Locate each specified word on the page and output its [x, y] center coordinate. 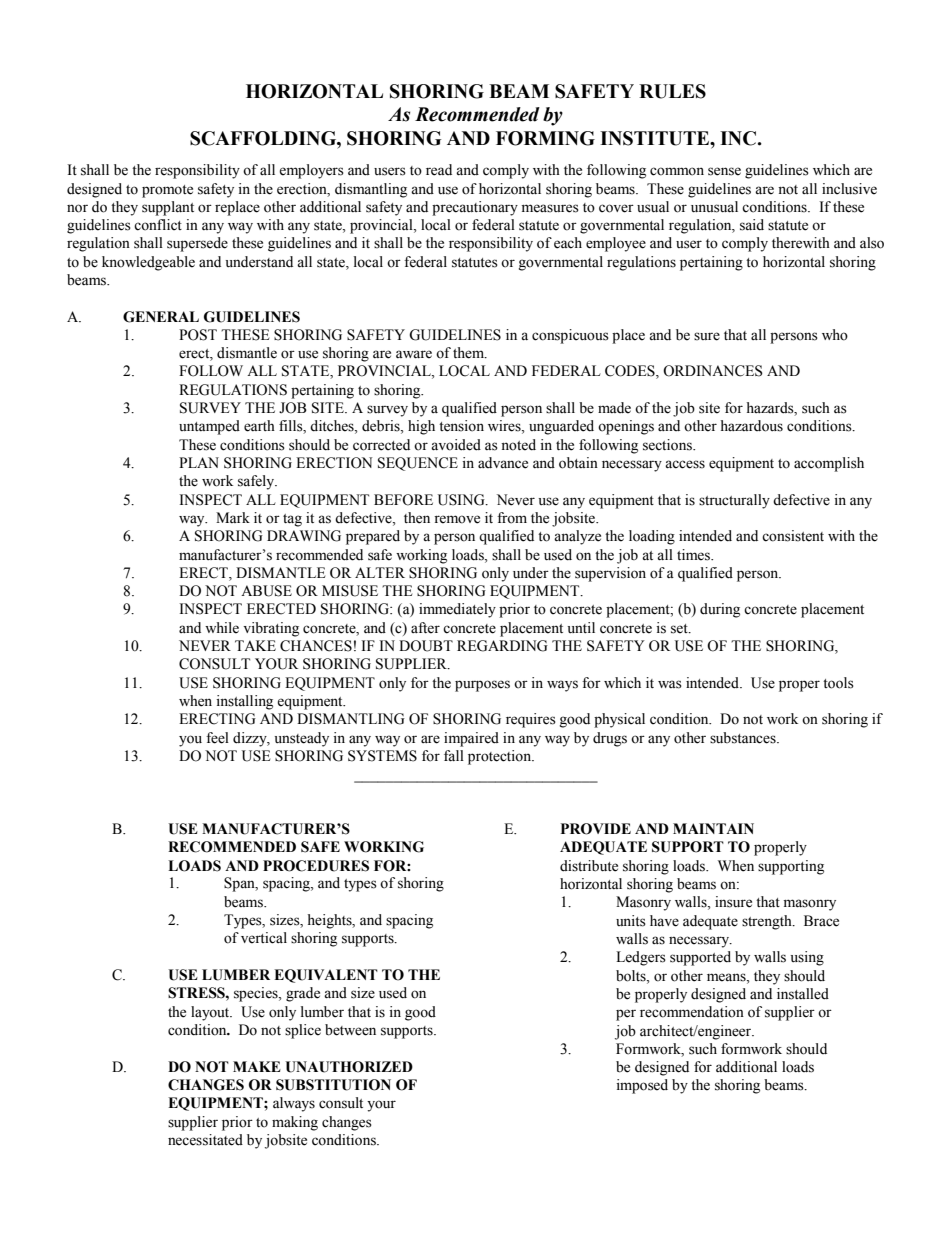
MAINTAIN [713, 828]
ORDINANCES [713, 371]
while [222, 628]
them [470, 353]
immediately [457, 610]
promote [167, 191]
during [720, 610]
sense [724, 171]
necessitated [205, 1140]
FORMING [545, 138]
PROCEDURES [316, 866]
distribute [589, 866]
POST [198, 335]
